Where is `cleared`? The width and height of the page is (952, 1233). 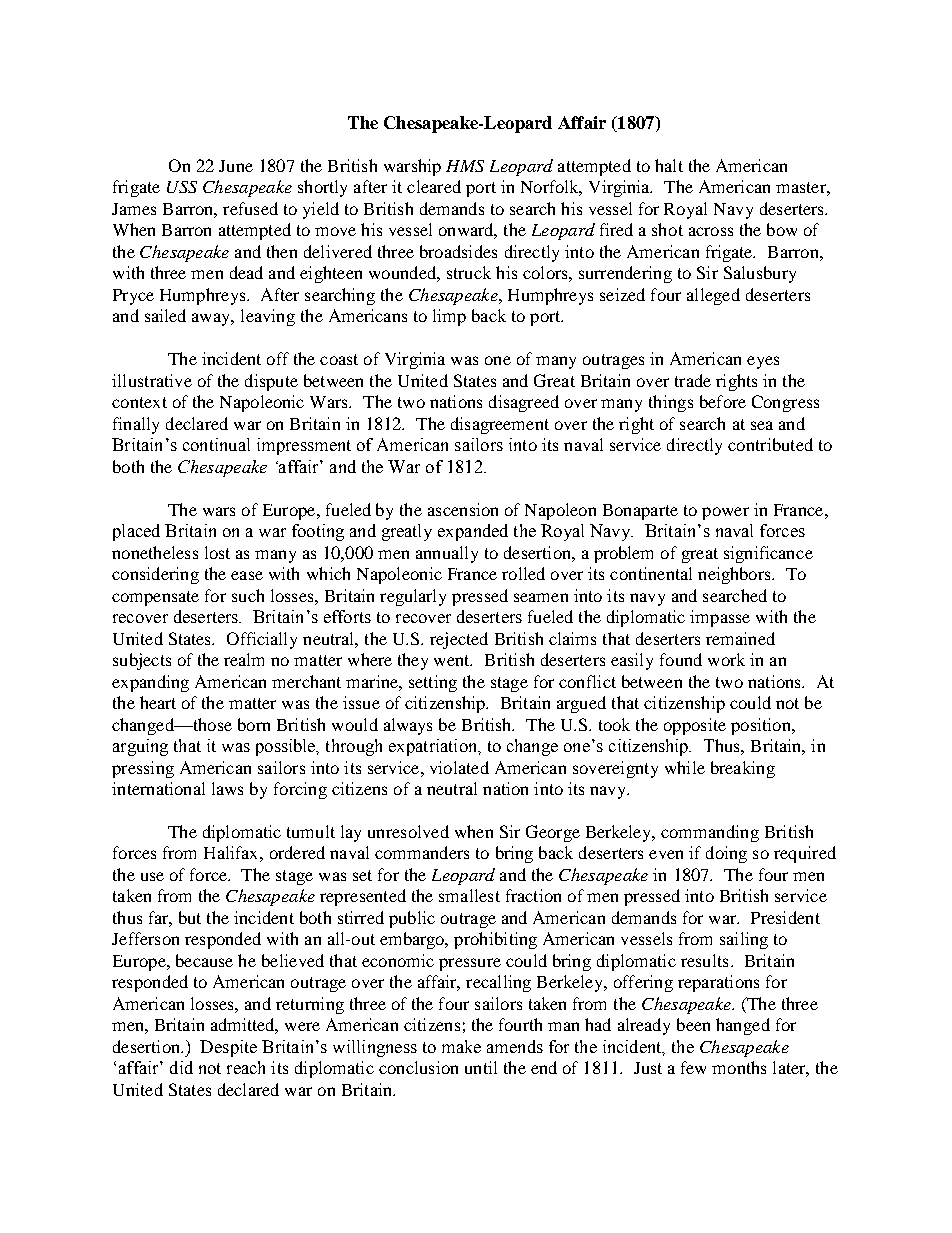 cleared is located at coordinates (434, 186).
